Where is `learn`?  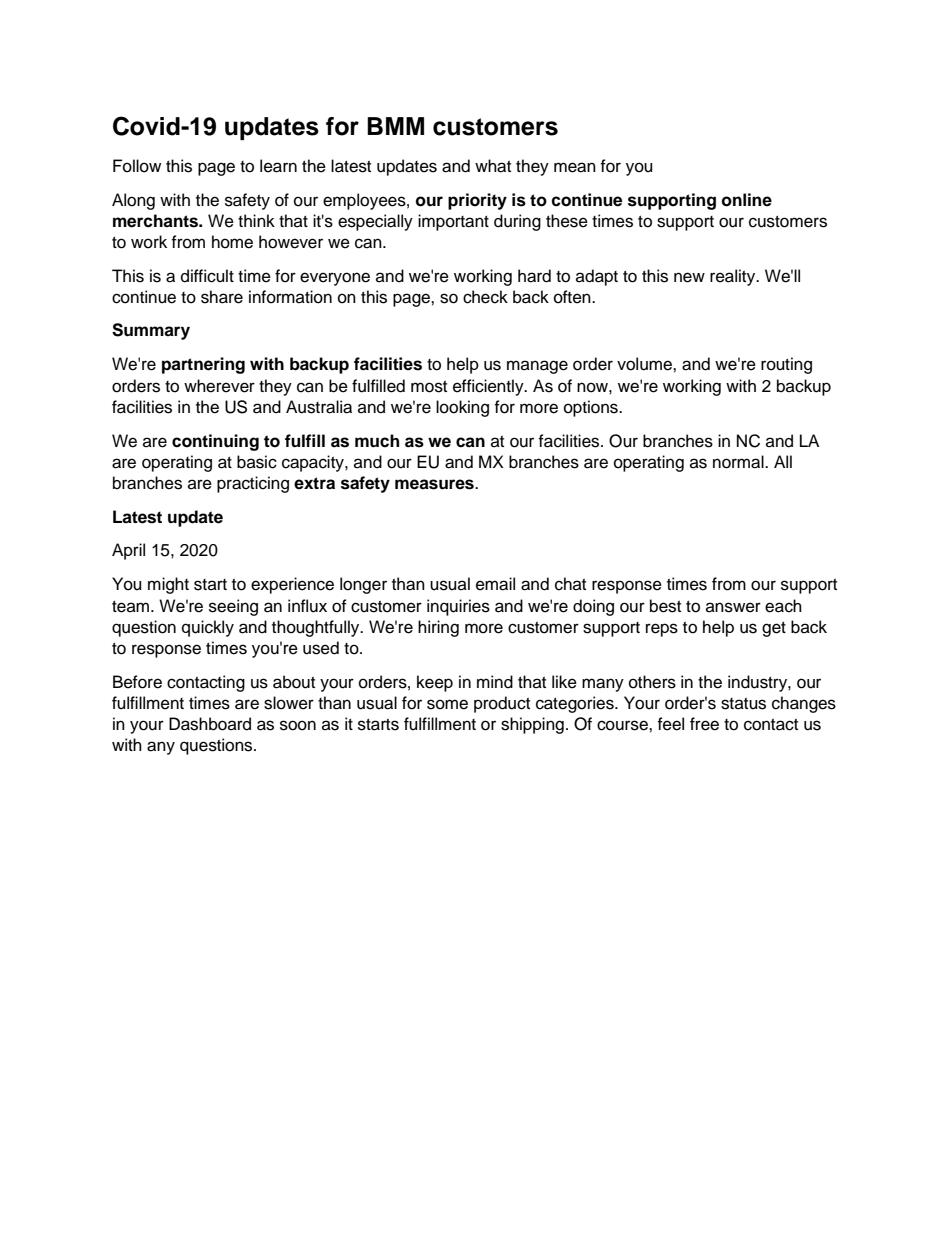
learn is located at coordinates (278, 166).
